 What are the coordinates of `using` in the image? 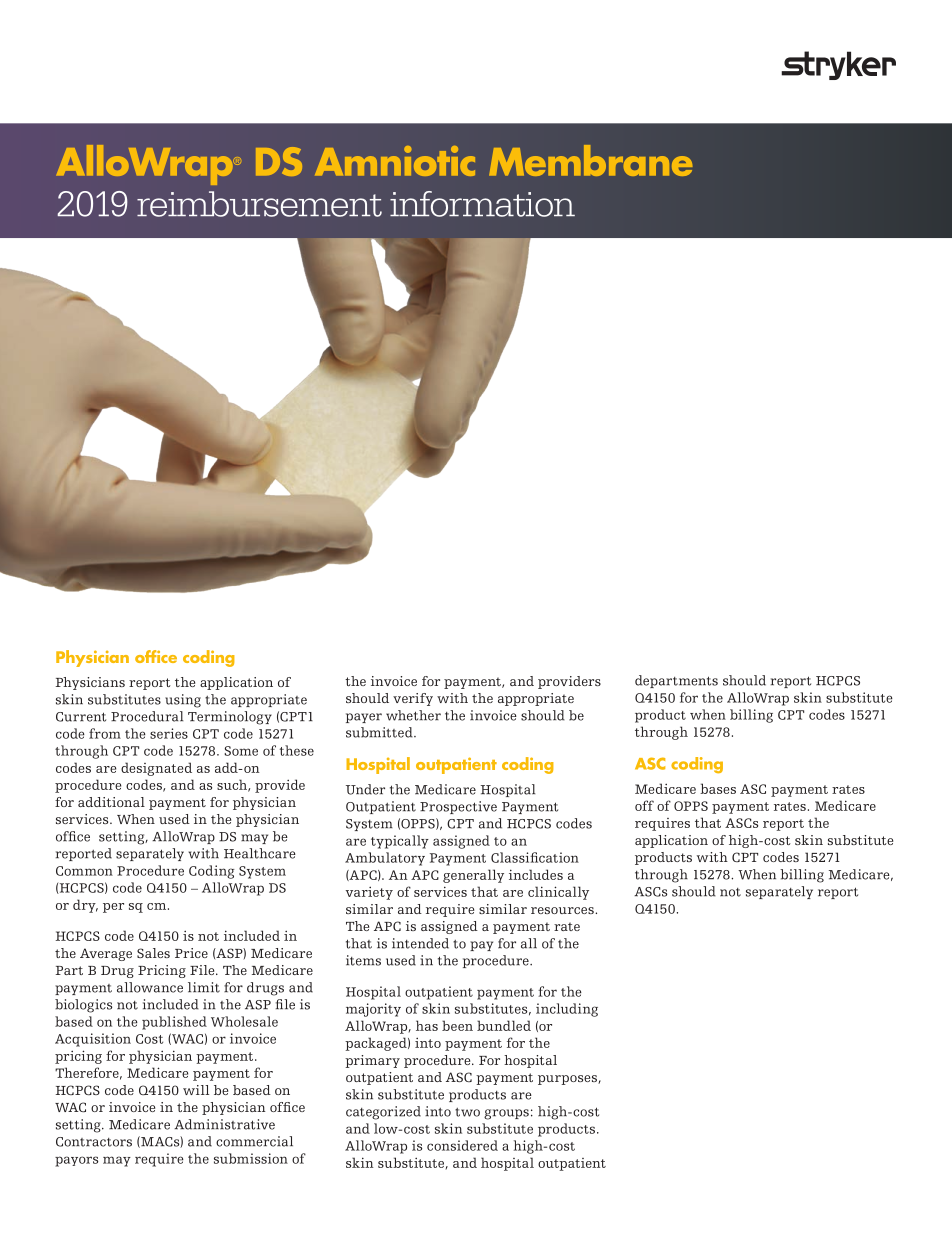 It's located at (183, 701).
